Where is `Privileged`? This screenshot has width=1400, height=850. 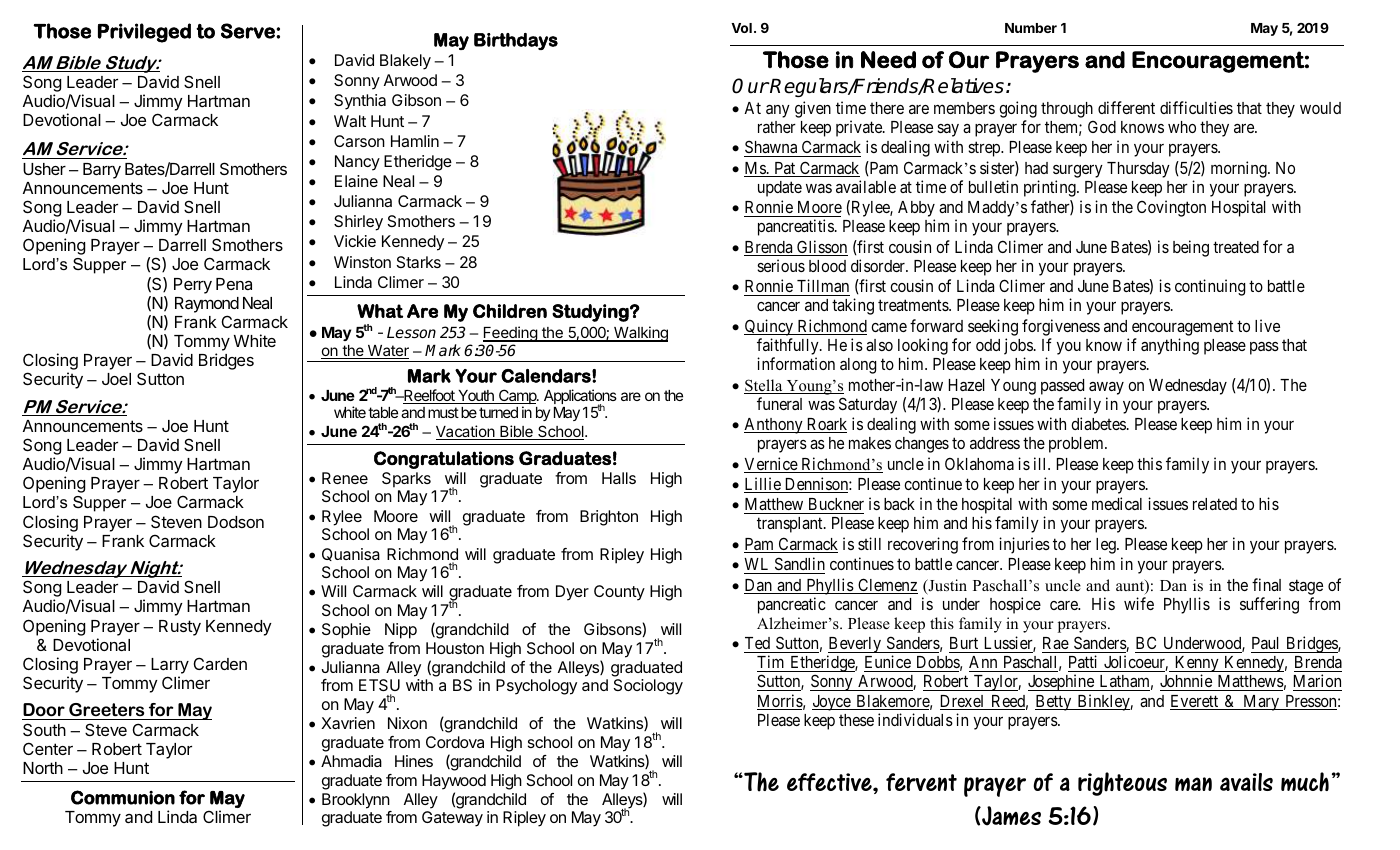 Privileged is located at coordinates (144, 33).
